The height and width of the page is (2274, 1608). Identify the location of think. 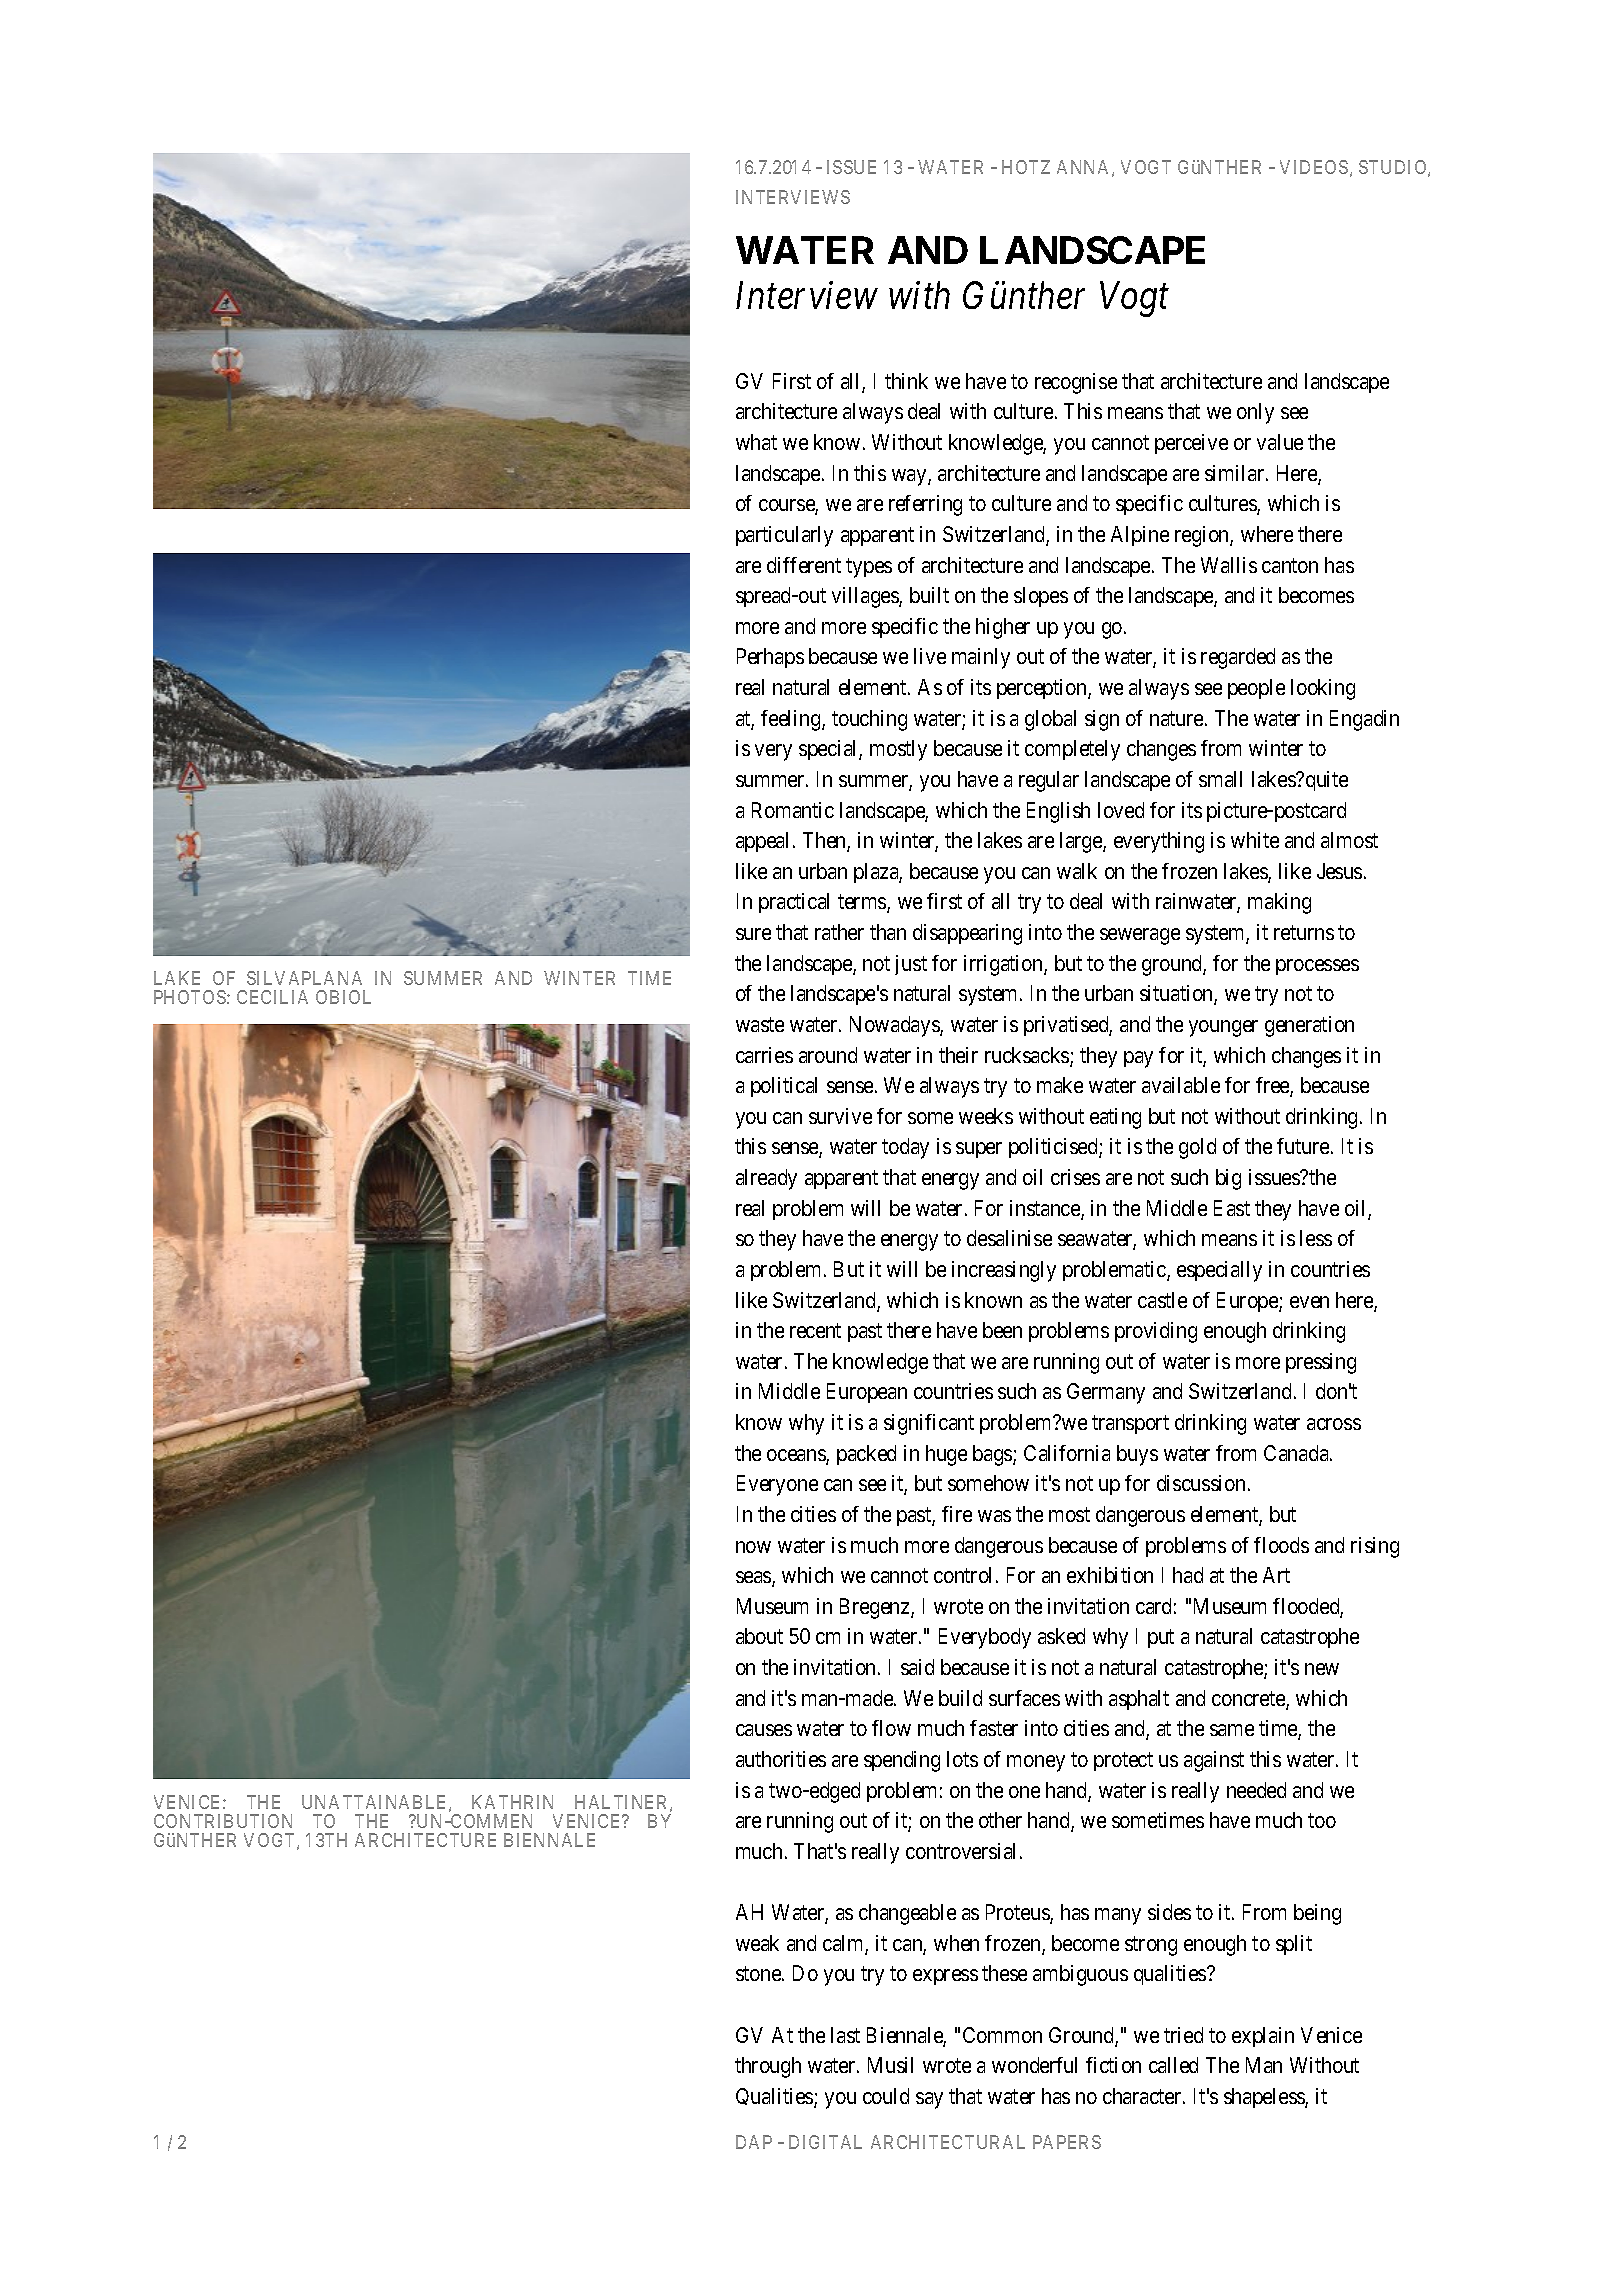
(906, 381).
